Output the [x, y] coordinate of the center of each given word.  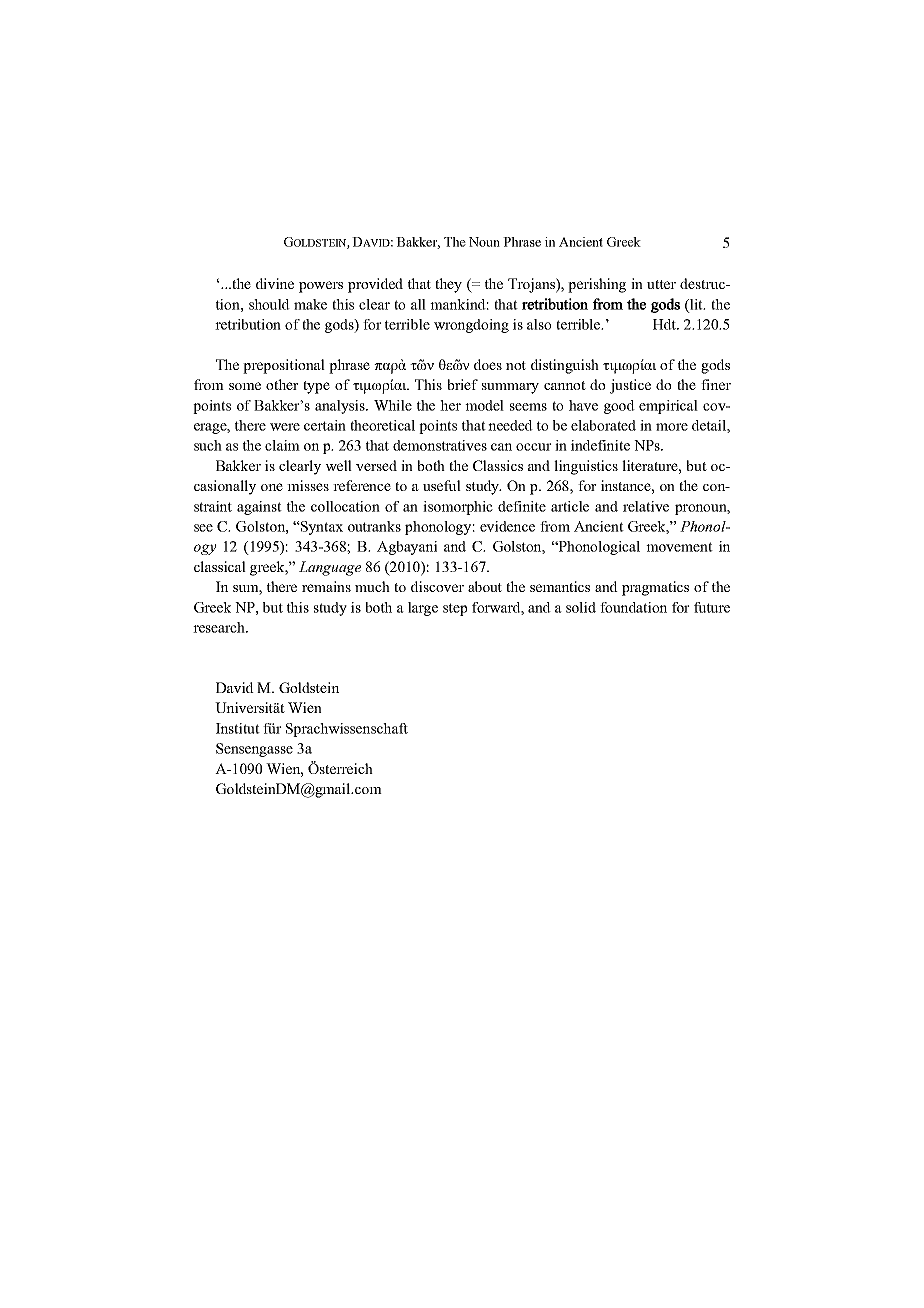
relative [646, 506]
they [448, 285]
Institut [238, 728]
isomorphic [458, 508]
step [455, 609]
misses [308, 485]
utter [661, 284]
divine [275, 283]
